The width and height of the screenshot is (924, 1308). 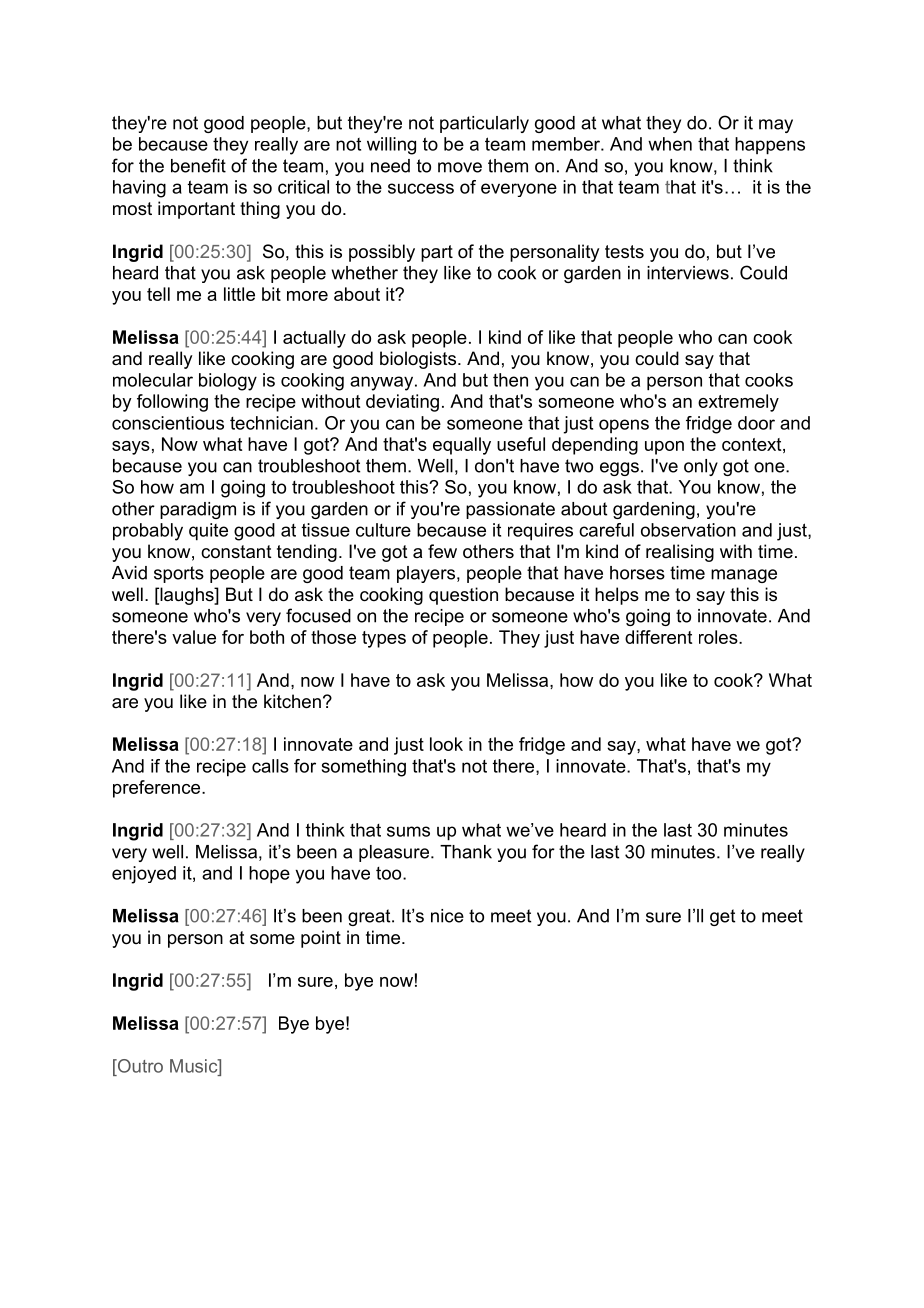 I want to click on move, so click(x=460, y=167).
